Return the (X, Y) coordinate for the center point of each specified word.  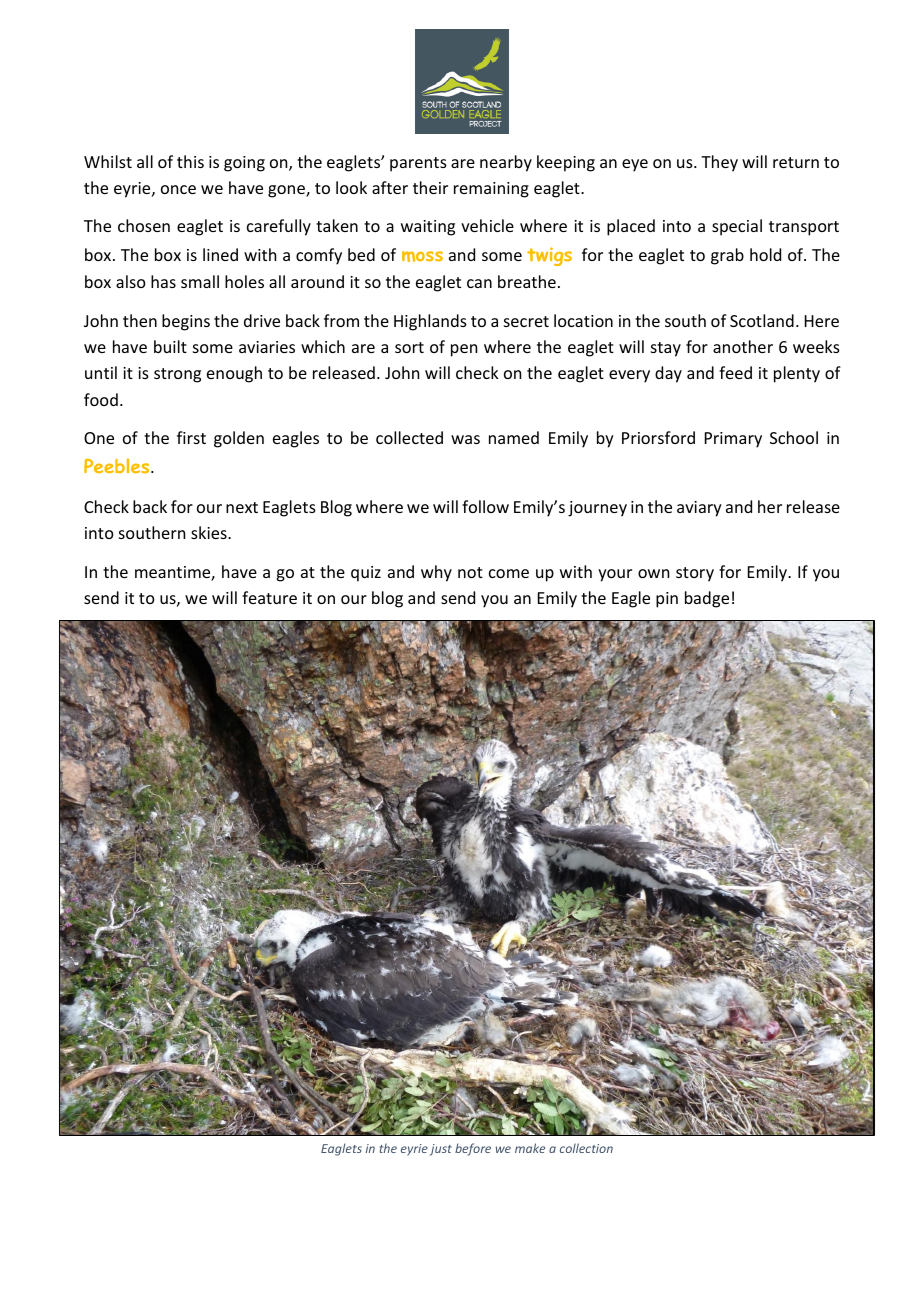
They (719, 163)
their (430, 187)
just (441, 1150)
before (473, 1149)
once (178, 189)
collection (586, 1148)
